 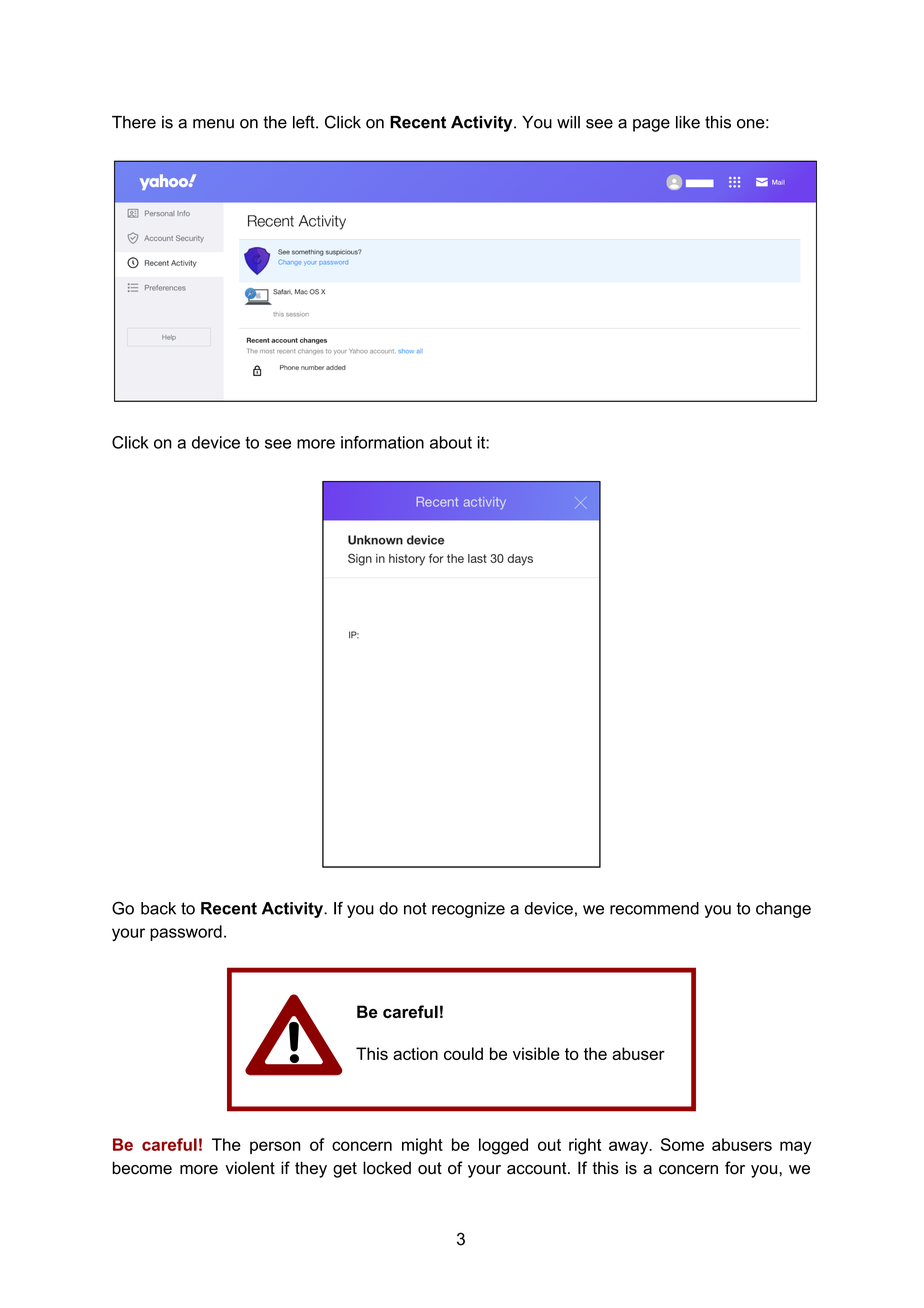 What do you see at coordinates (186, 933) in the screenshot?
I see `password` at bounding box center [186, 933].
